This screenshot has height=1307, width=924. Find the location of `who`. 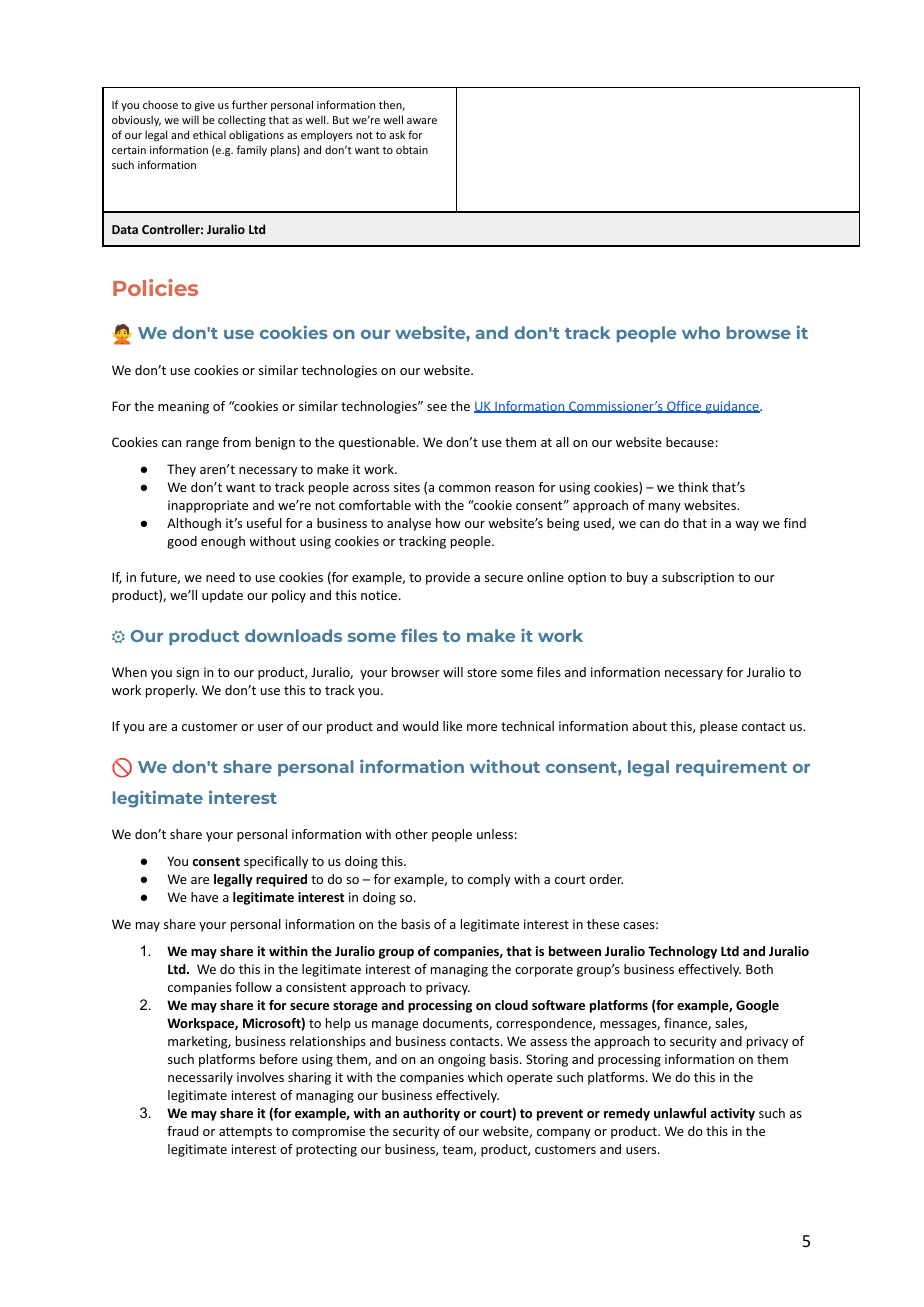

who is located at coordinates (701, 332).
